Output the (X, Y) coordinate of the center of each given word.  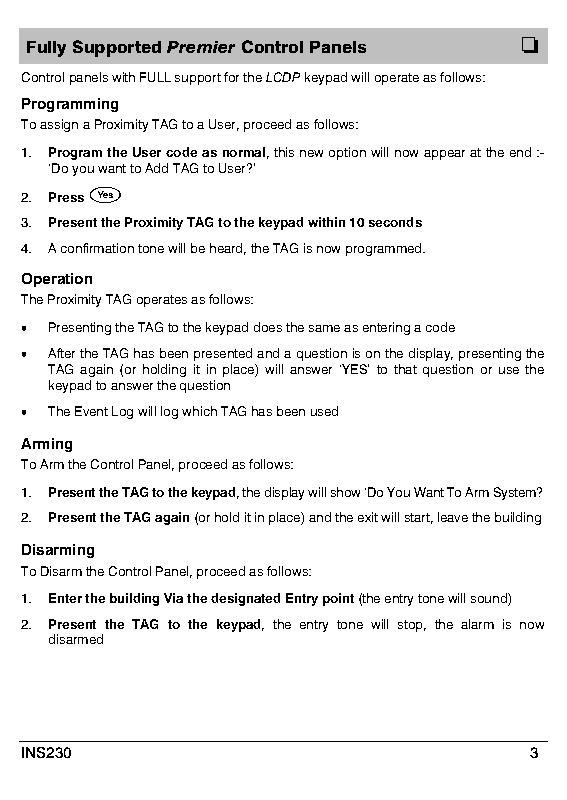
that (405, 369)
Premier (201, 47)
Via (173, 598)
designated (245, 599)
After (61, 353)
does (268, 327)
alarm (477, 624)
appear (444, 155)
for (231, 77)
